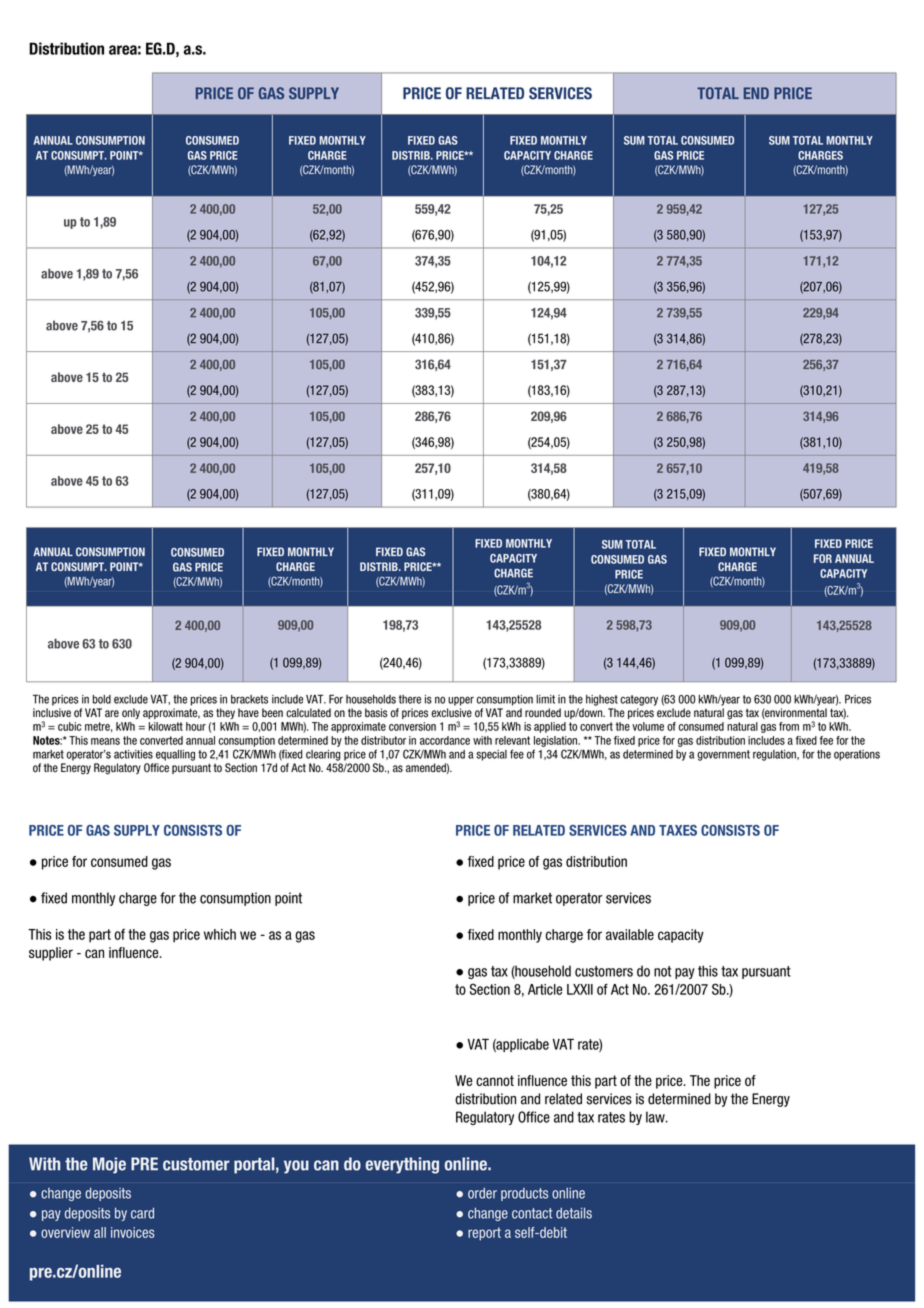  I want to click on only, so click(131, 713).
